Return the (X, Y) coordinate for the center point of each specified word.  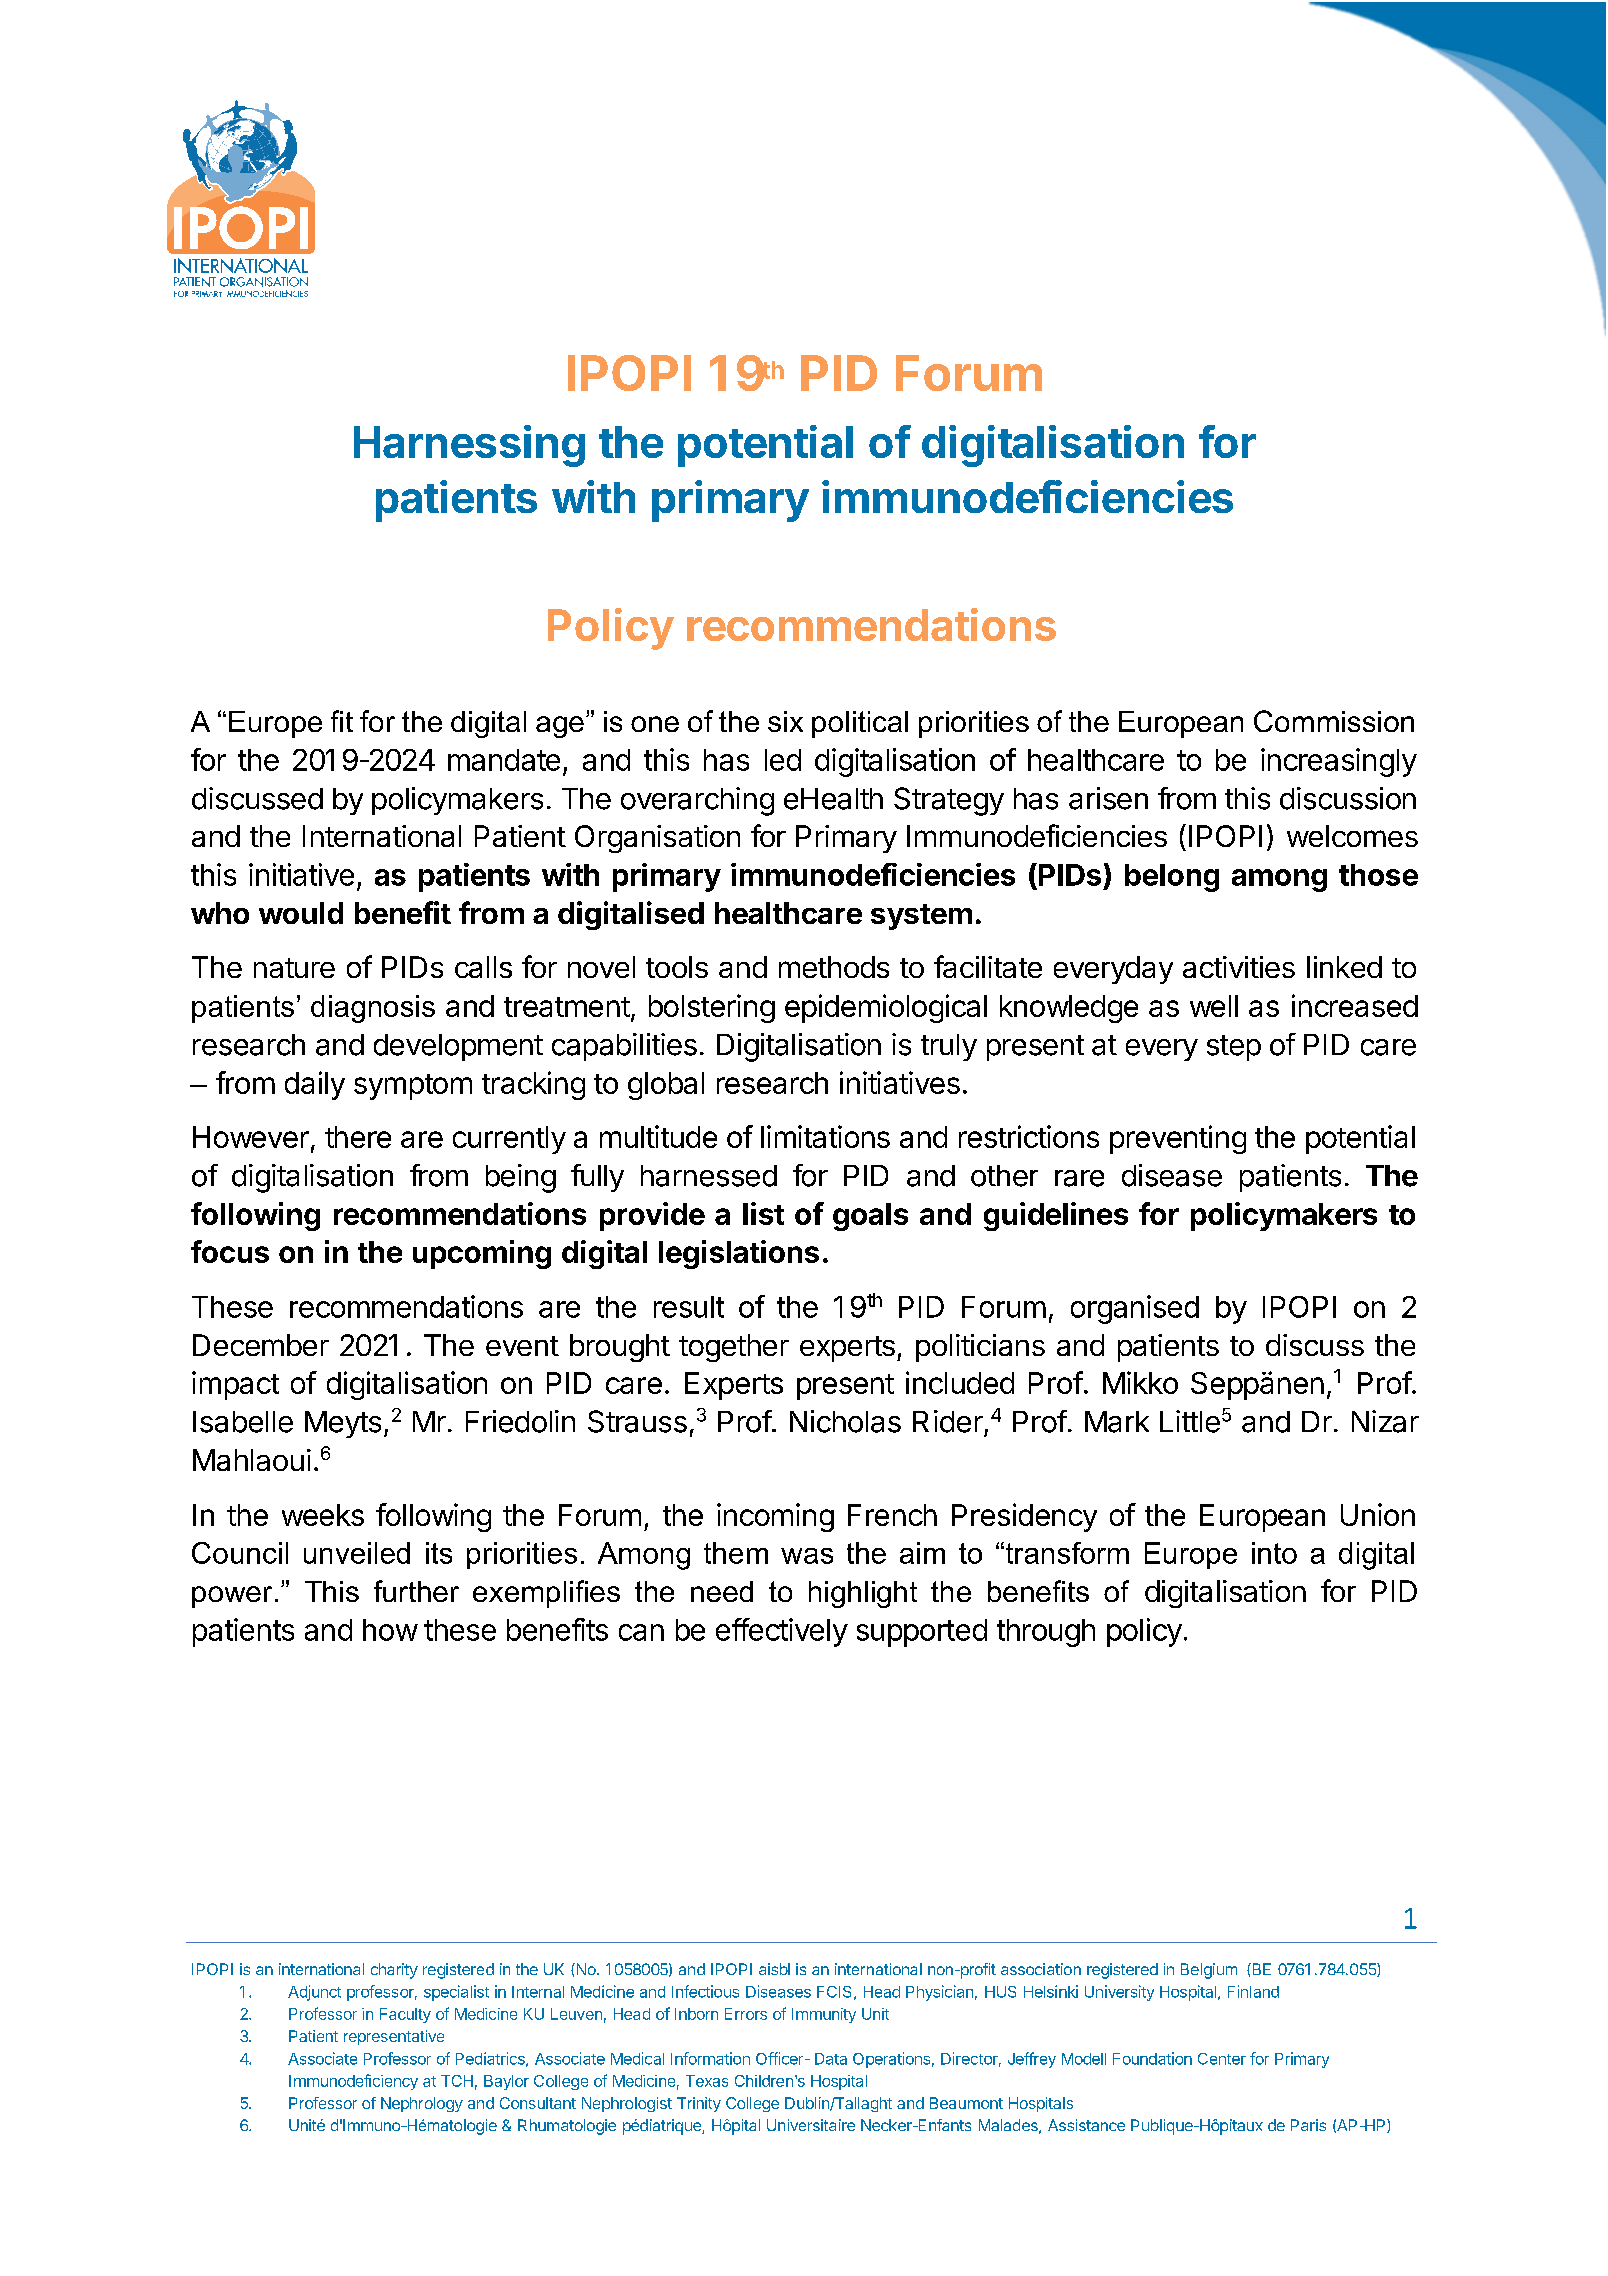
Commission (1334, 721)
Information (710, 2058)
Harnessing (469, 446)
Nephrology (422, 2104)
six (785, 721)
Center (1222, 2059)
